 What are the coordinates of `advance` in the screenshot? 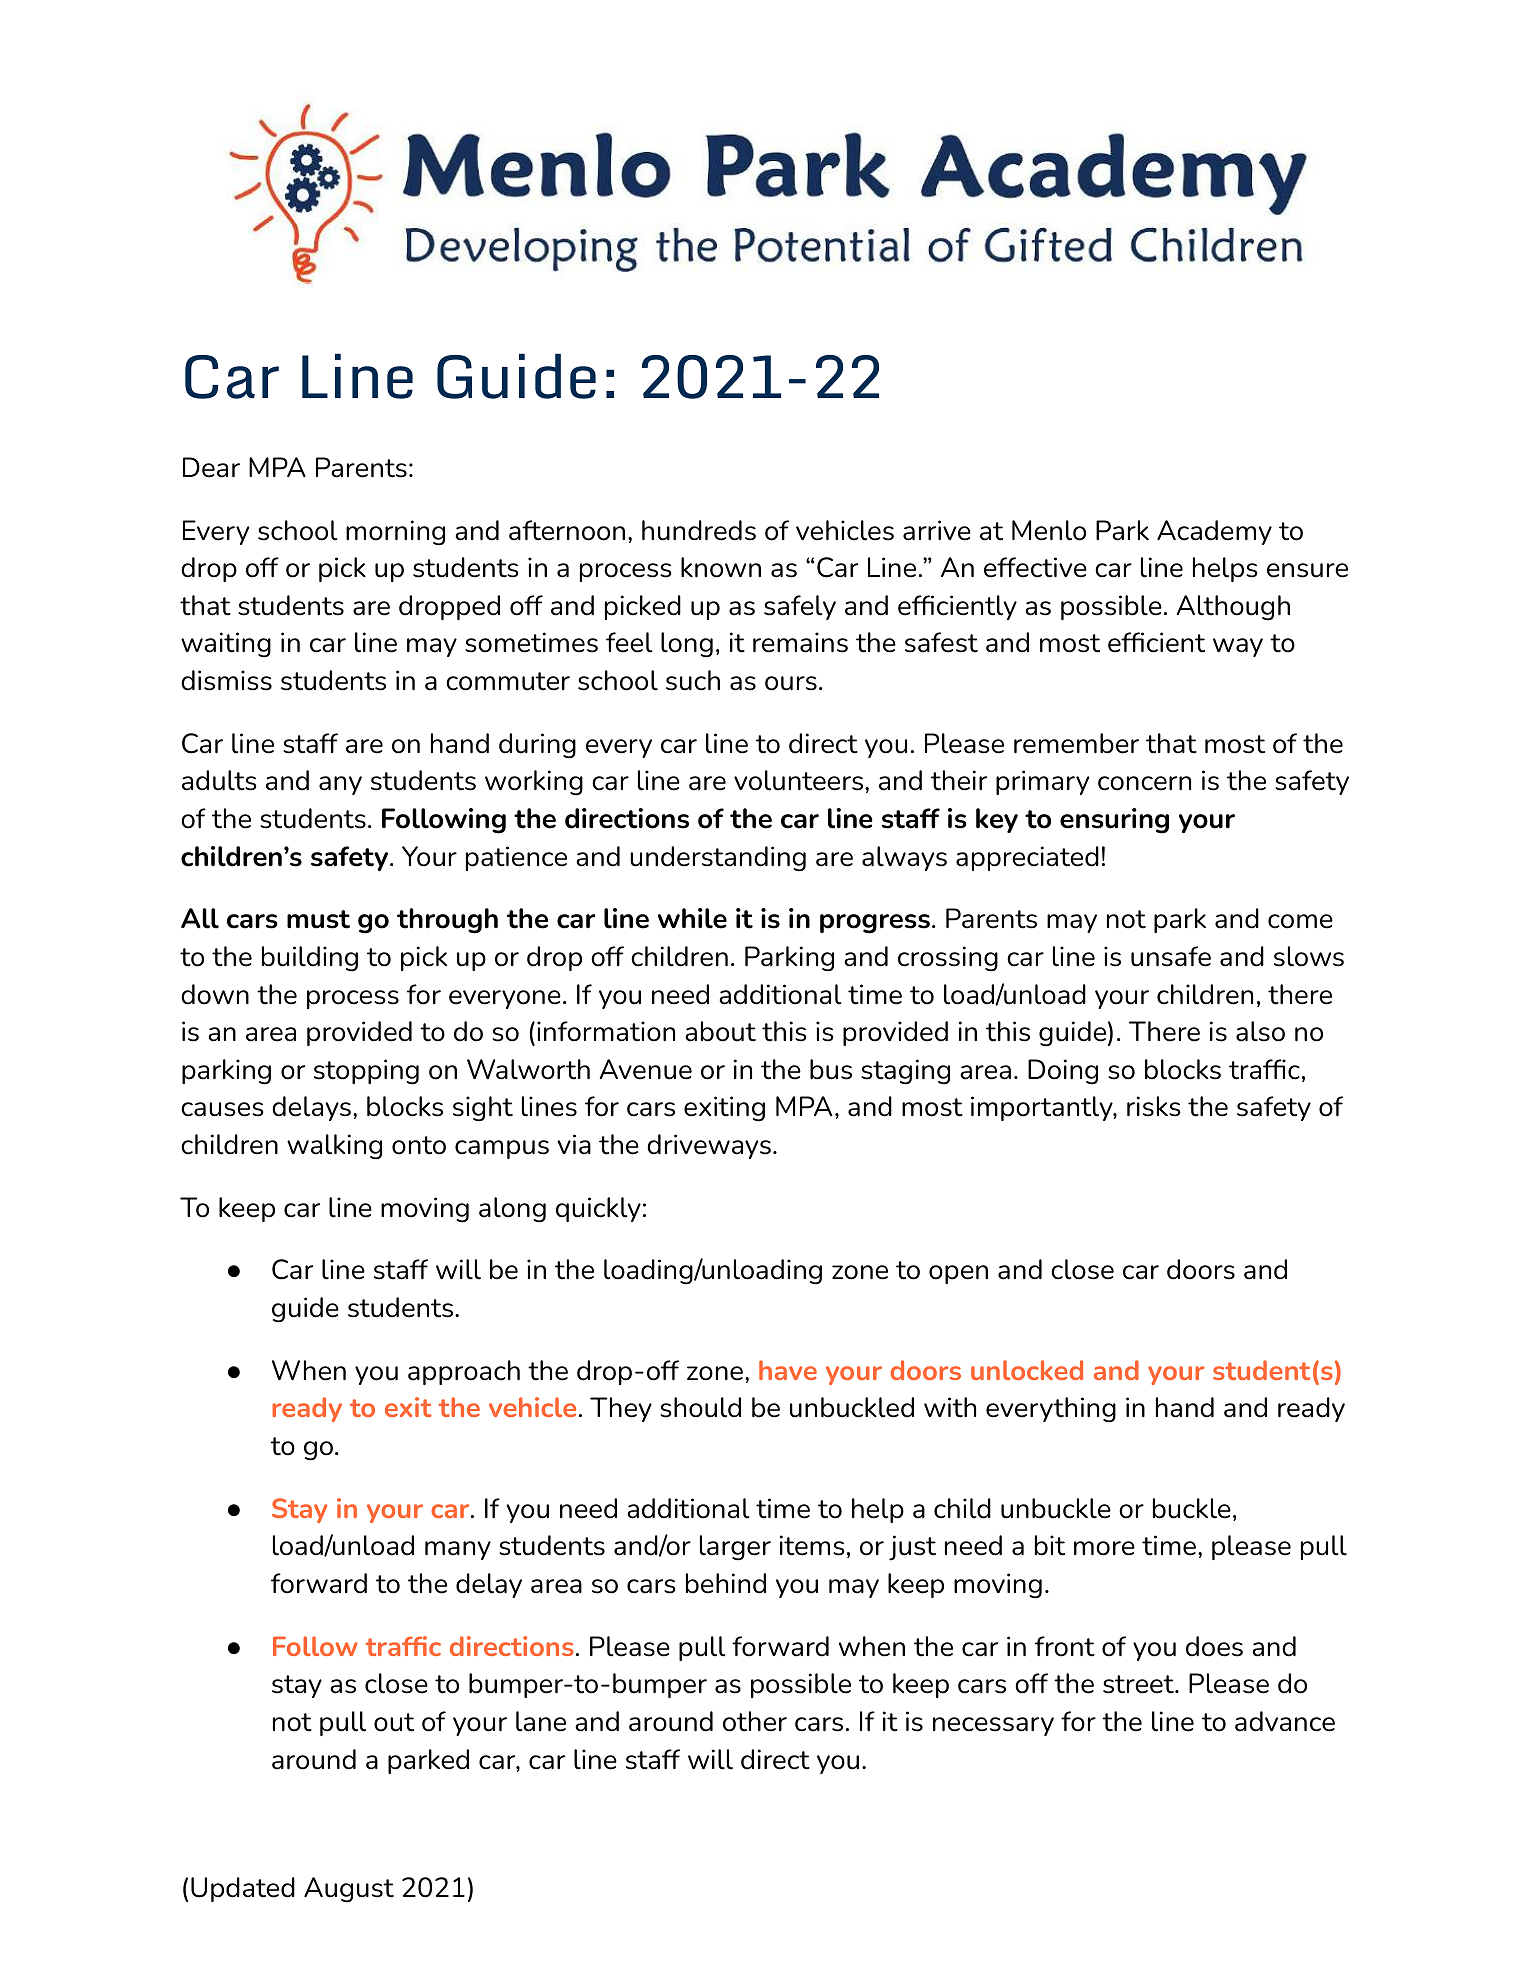 It's located at (1285, 1721).
